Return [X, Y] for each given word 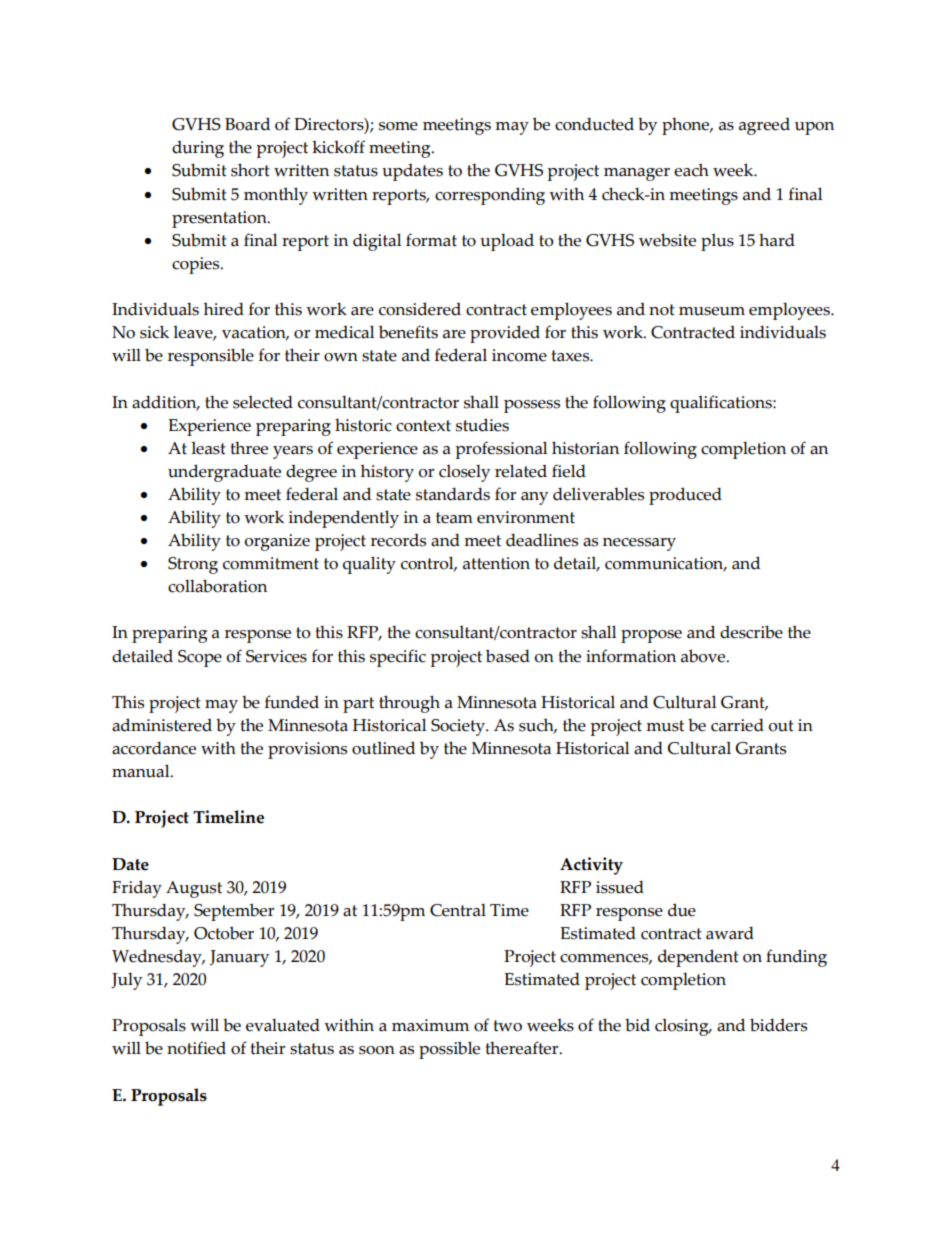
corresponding [490, 196]
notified [196, 1048]
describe [751, 632]
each [691, 170]
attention [496, 563]
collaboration [217, 586]
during [198, 149]
